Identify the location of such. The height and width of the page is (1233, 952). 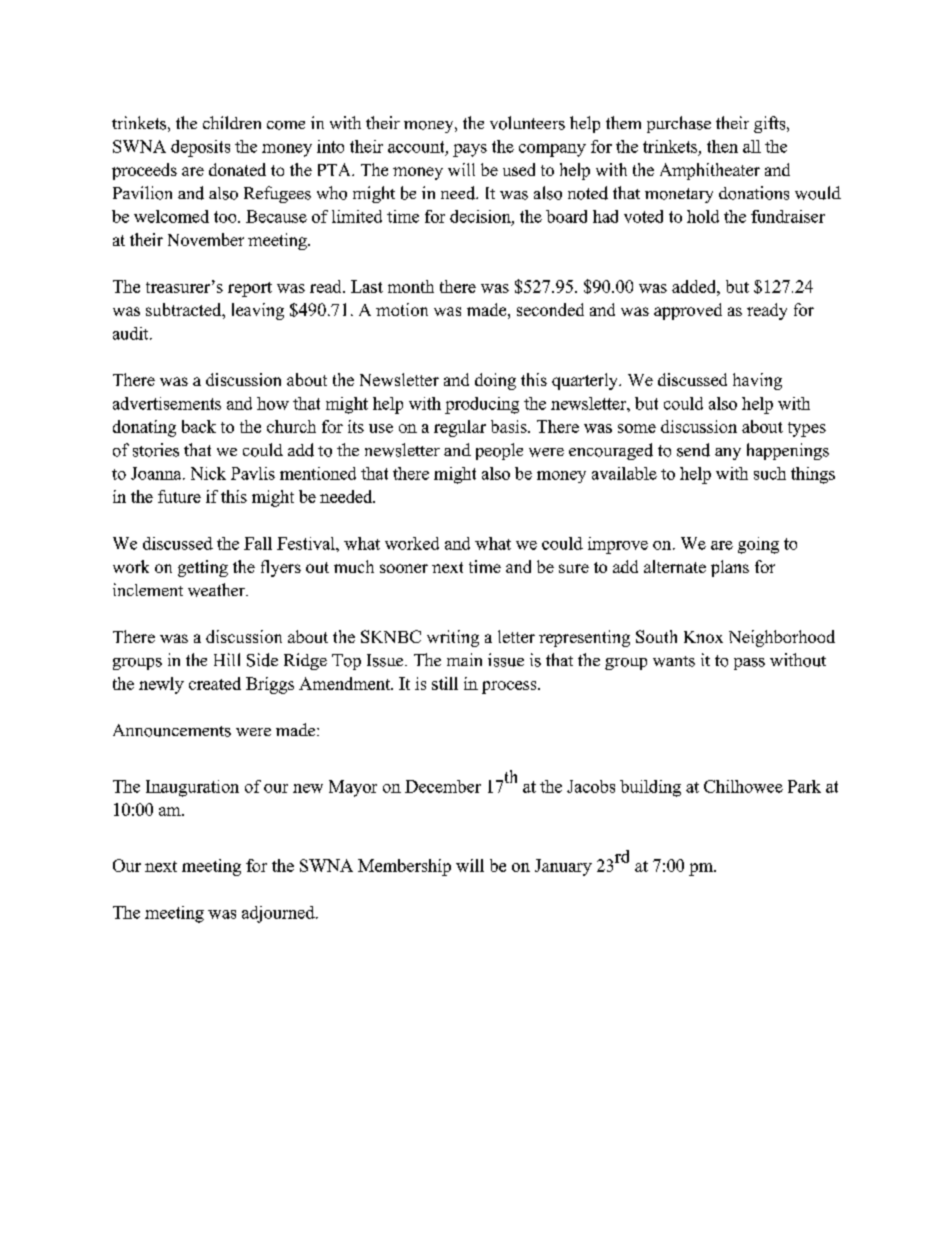
(770, 473).
